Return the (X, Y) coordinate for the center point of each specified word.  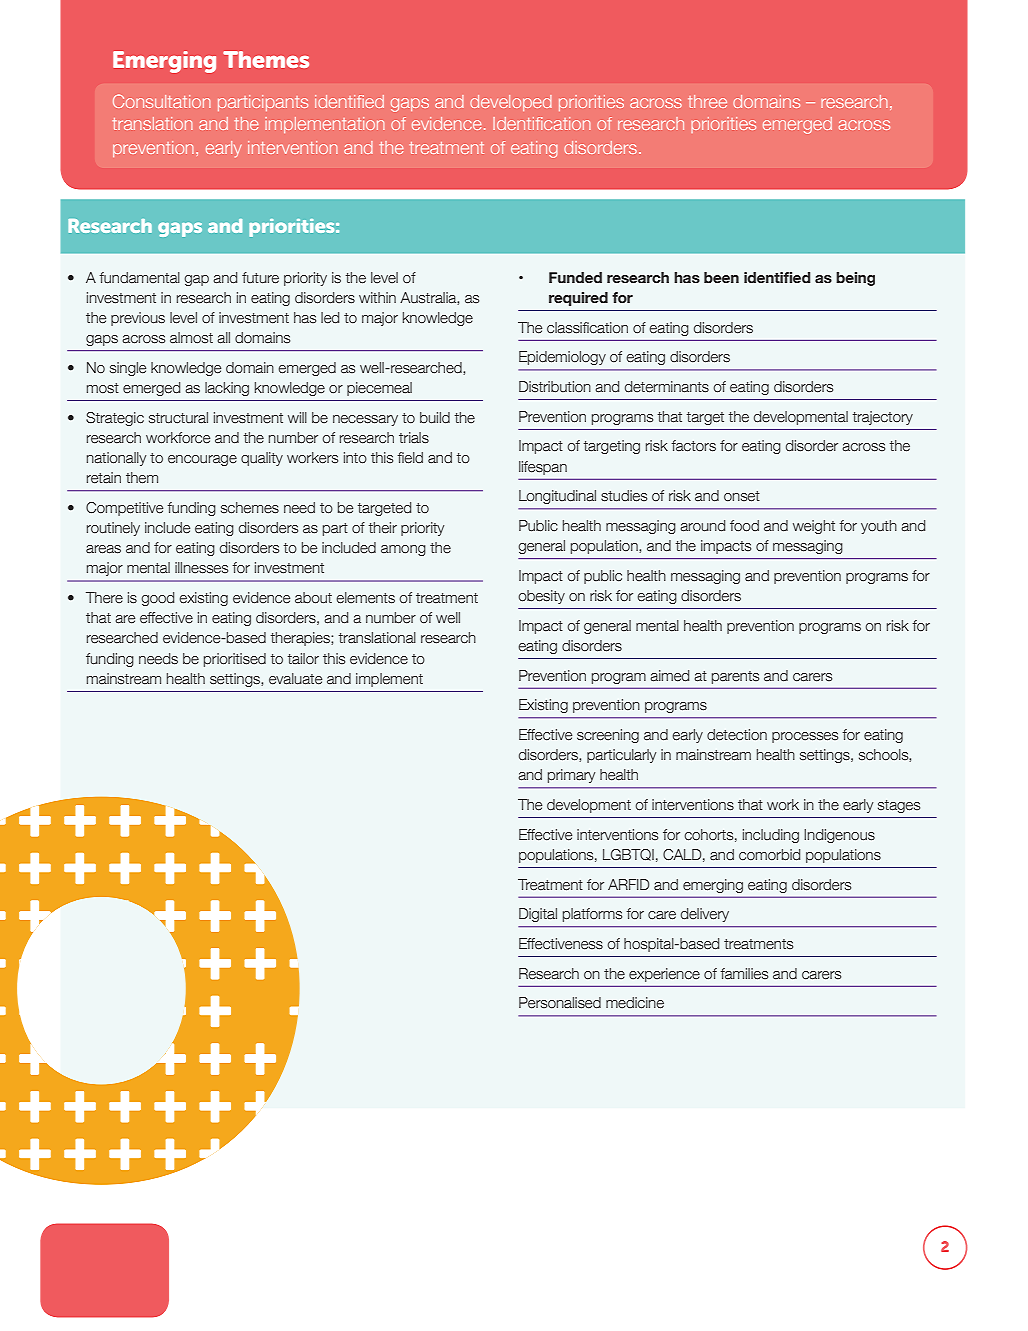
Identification (541, 123)
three (707, 101)
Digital (538, 915)
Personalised (560, 1003)
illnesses (201, 568)
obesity (541, 597)
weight (814, 527)
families (744, 974)
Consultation (161, 101)
